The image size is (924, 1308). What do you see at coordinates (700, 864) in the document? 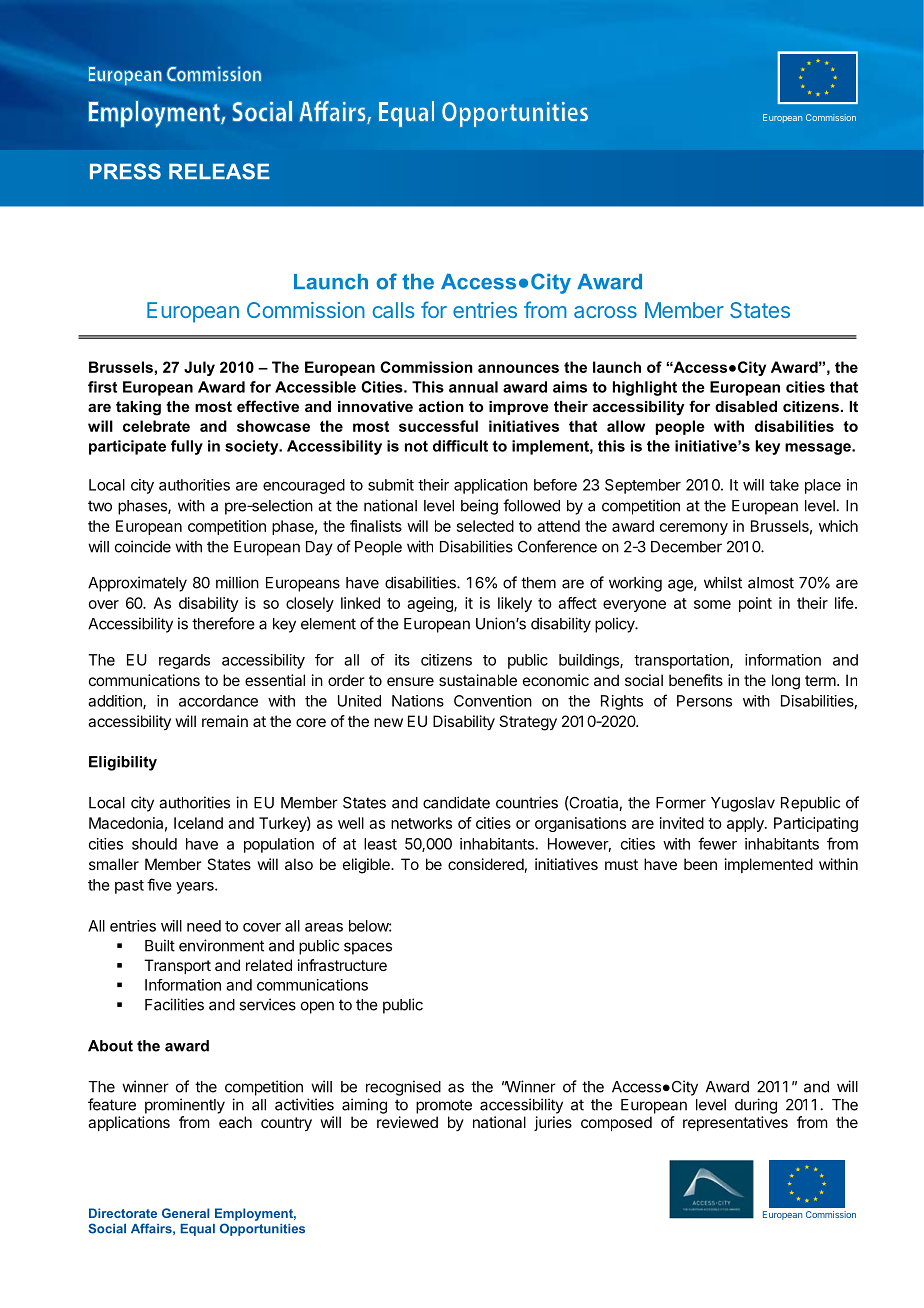
I see `been` at bounding box center [700, 864].
